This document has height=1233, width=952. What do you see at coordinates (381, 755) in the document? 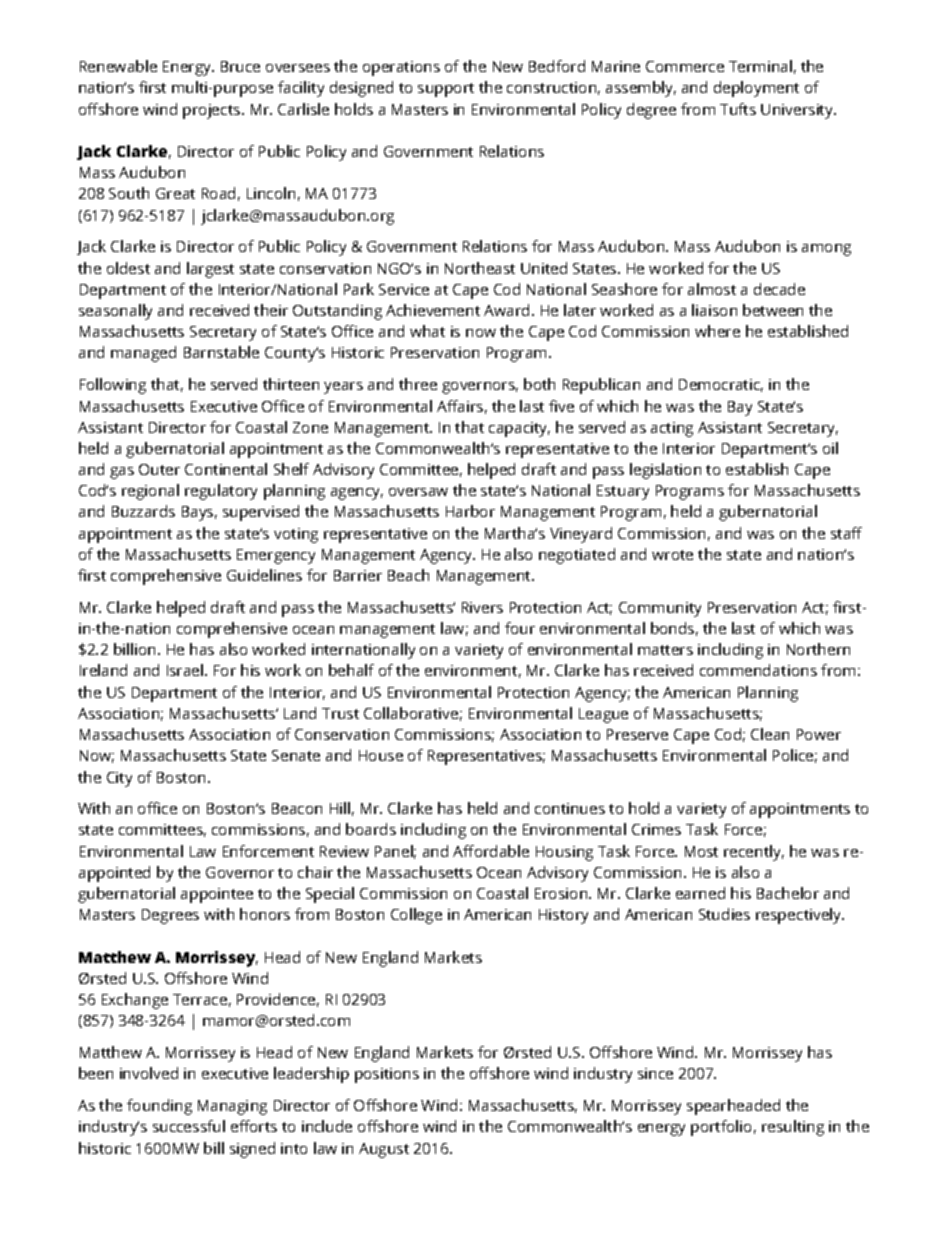
I see `House` at bounding box center [381, 755].
